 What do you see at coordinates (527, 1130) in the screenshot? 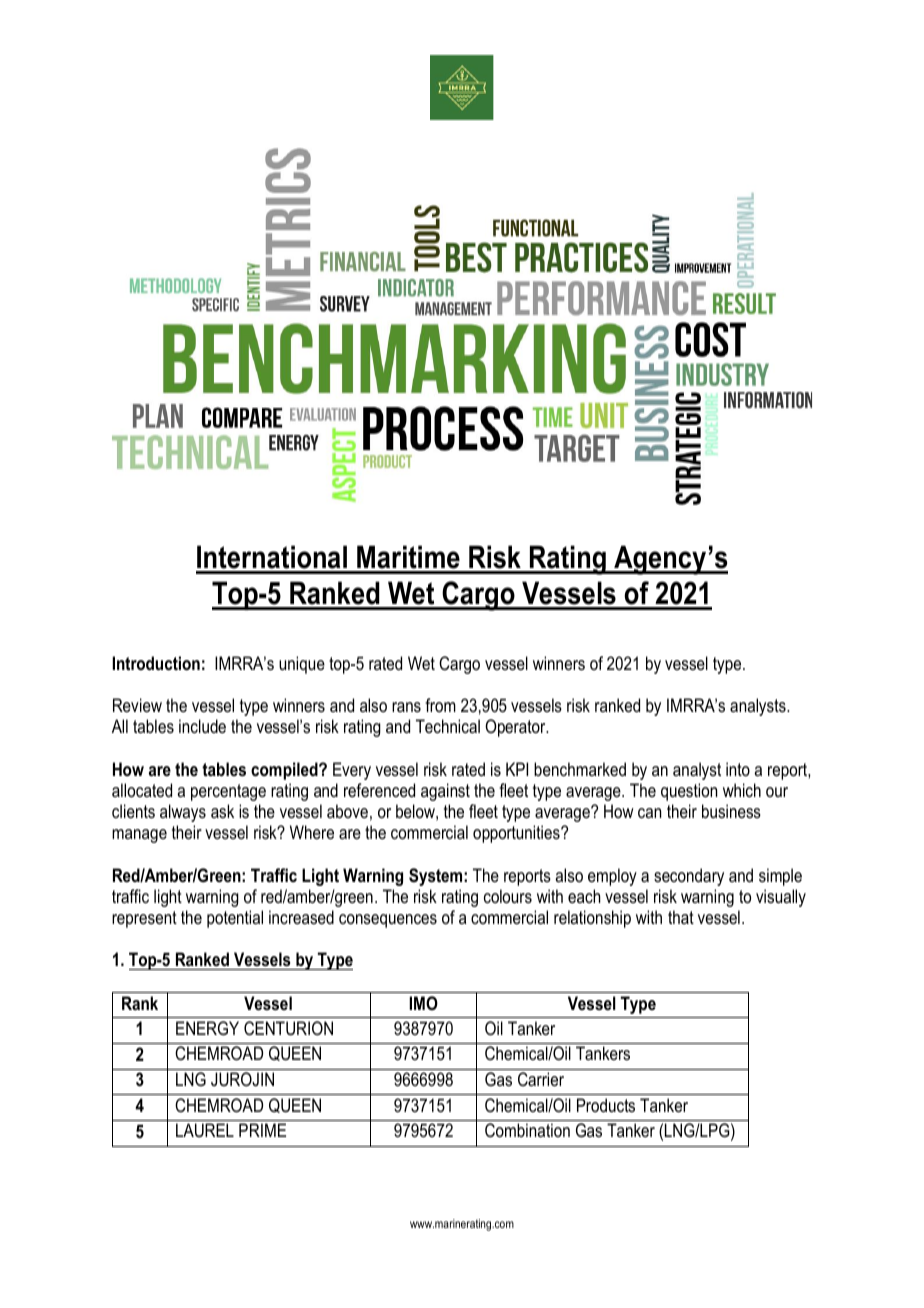
I see `Combination` at bounding box center [527, 1130].
